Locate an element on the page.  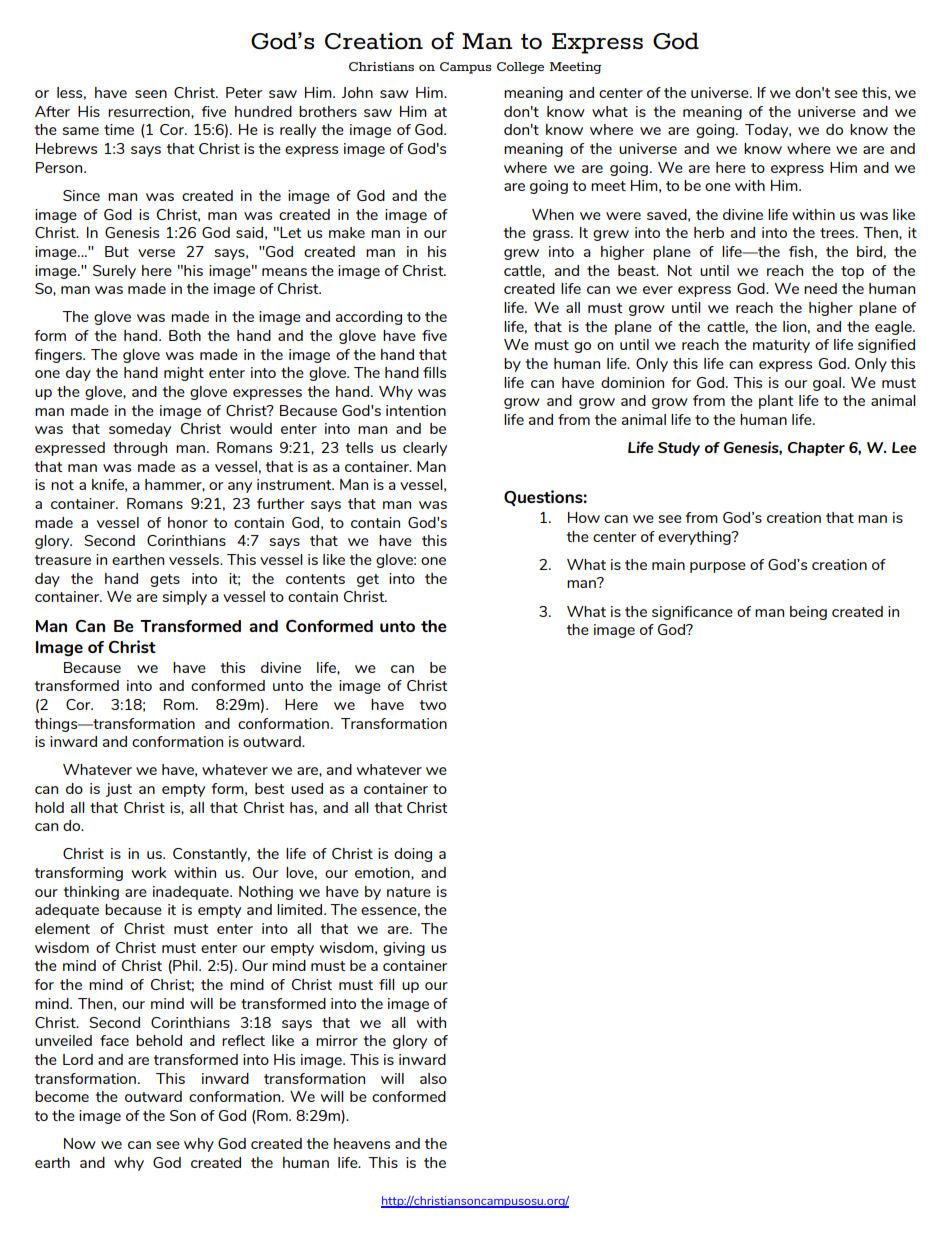
clearly is located at coordinates (425, 449).
